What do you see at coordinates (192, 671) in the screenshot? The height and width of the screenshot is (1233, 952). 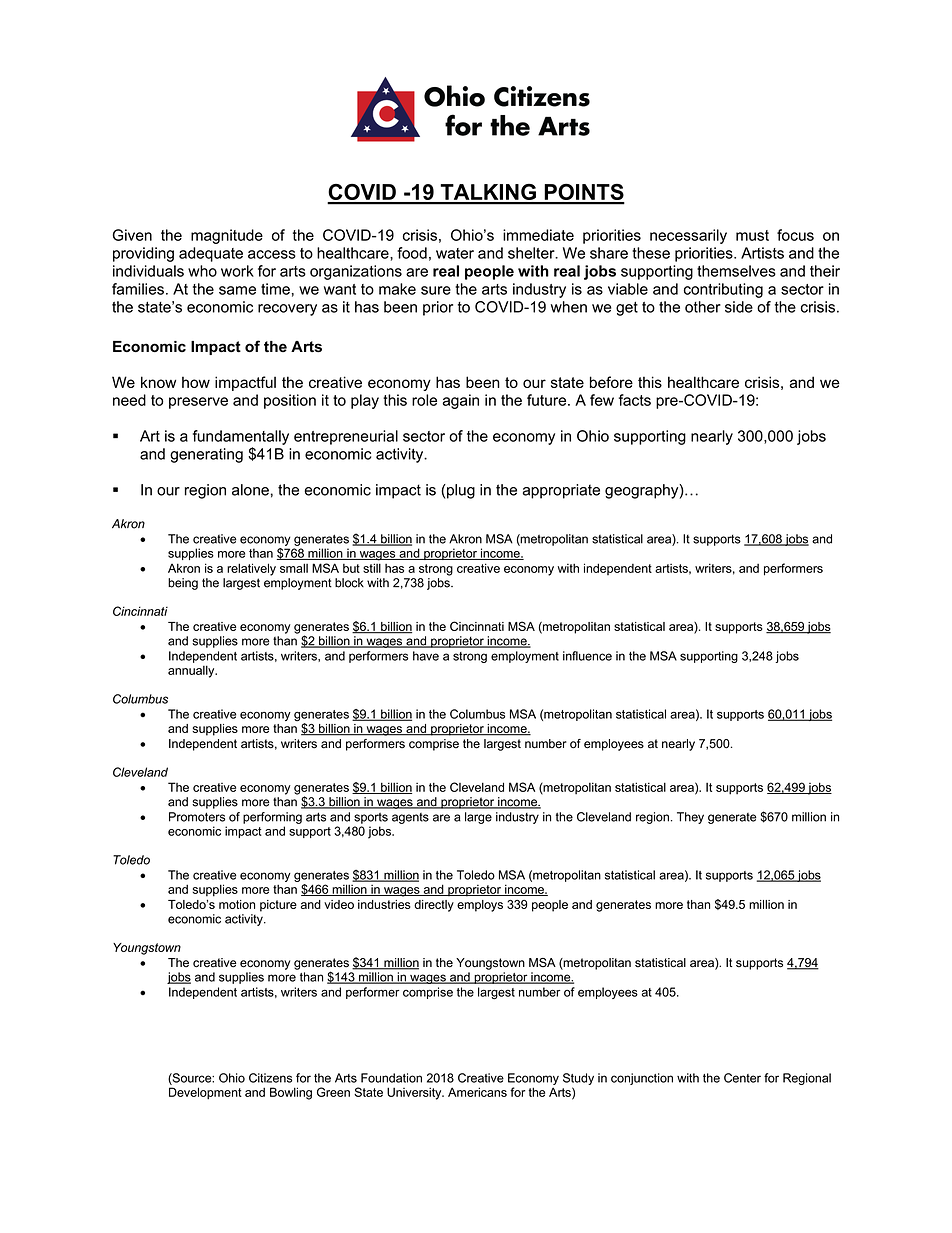 I see `annually` at bounding box center [192, 671].
